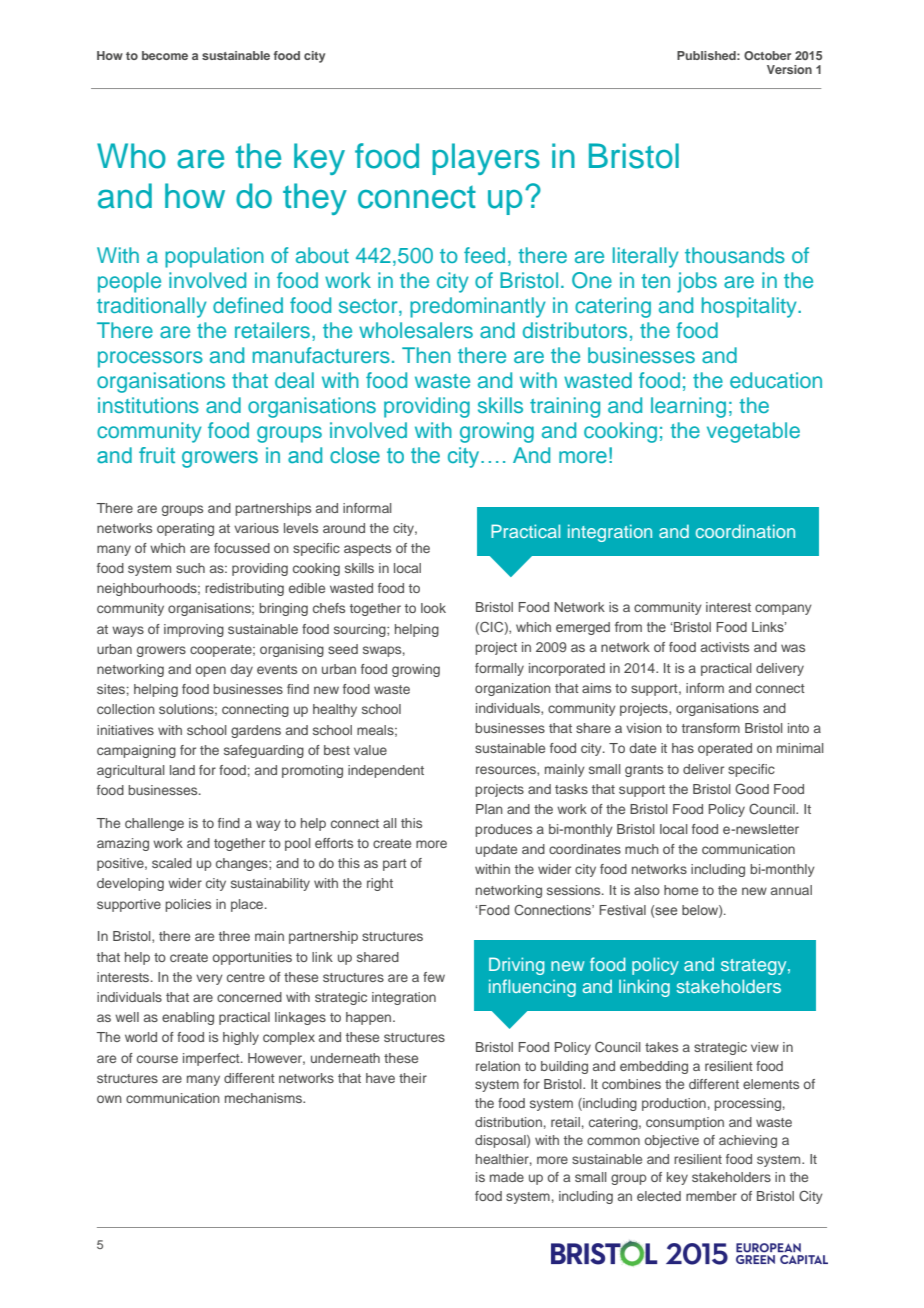 This document has height=1308, width=924. Describe the element at coordinates (507, 1177) in the document. I see `made` at that location.
